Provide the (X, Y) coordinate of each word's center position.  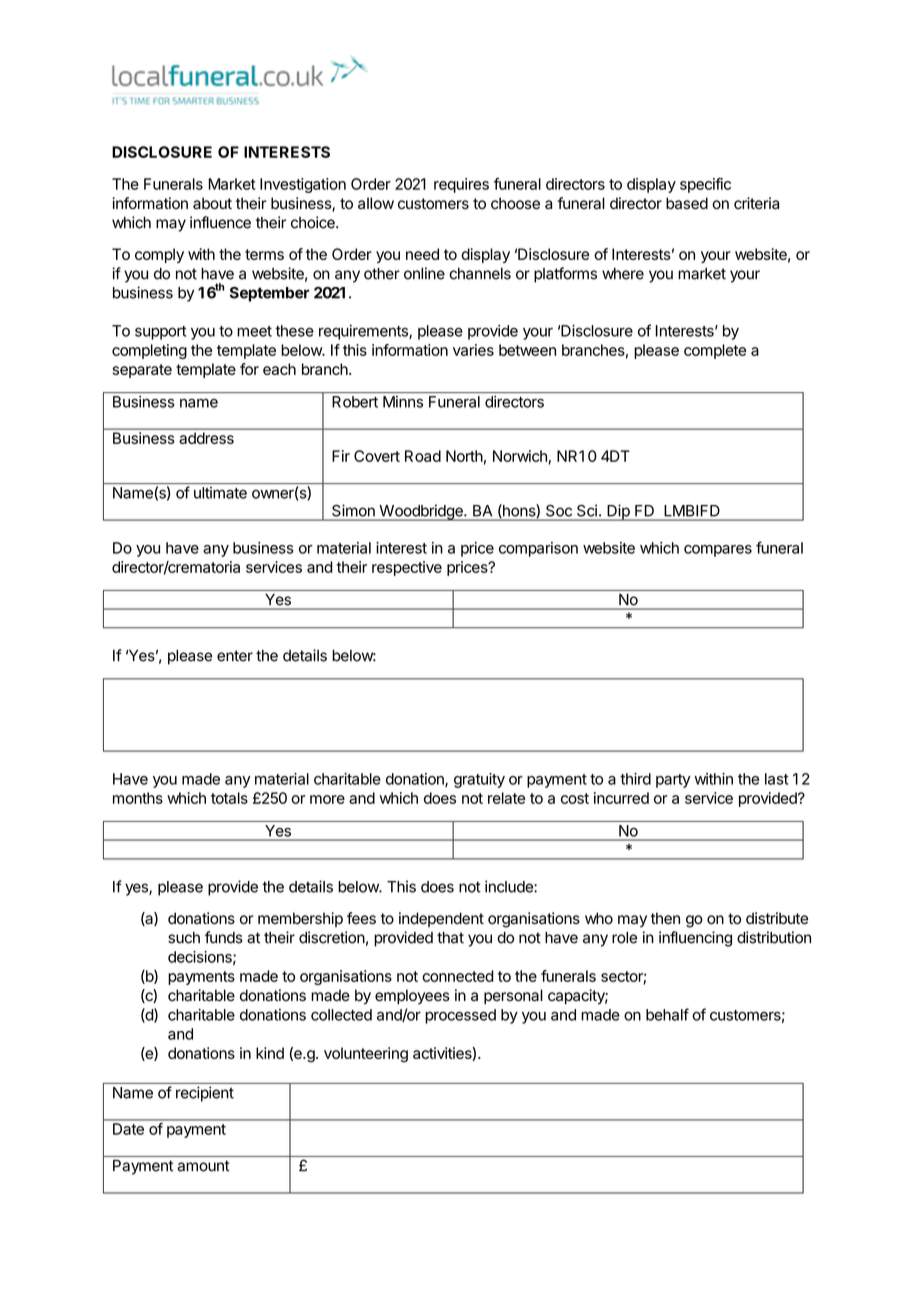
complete (715, 351)
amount (204, 1166)
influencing (695, 939)
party (673, 781)
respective (407, 568)
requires (461, 185)
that (450, 938)
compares (718, 551)
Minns (403, 402)
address (207, 438)
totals (229, 798)
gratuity (479, 780)
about (212, 203)
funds (224, 937)
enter (235, 656)
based (687, 203)
